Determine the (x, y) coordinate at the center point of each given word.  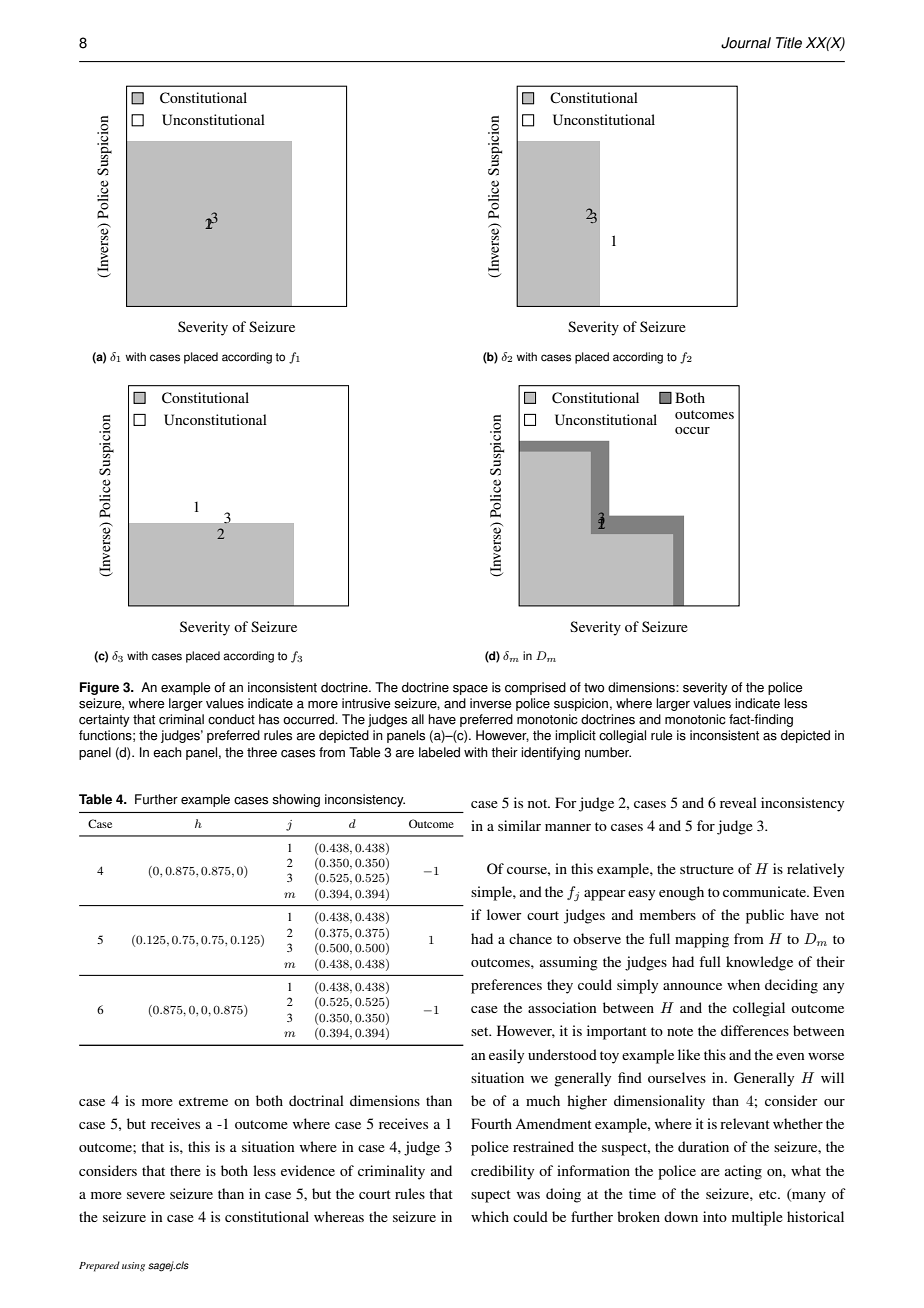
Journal (746, 43)
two (594, 688)
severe (146, 1195)
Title (789, 43)
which (490, 1216)
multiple (757, 1218)
